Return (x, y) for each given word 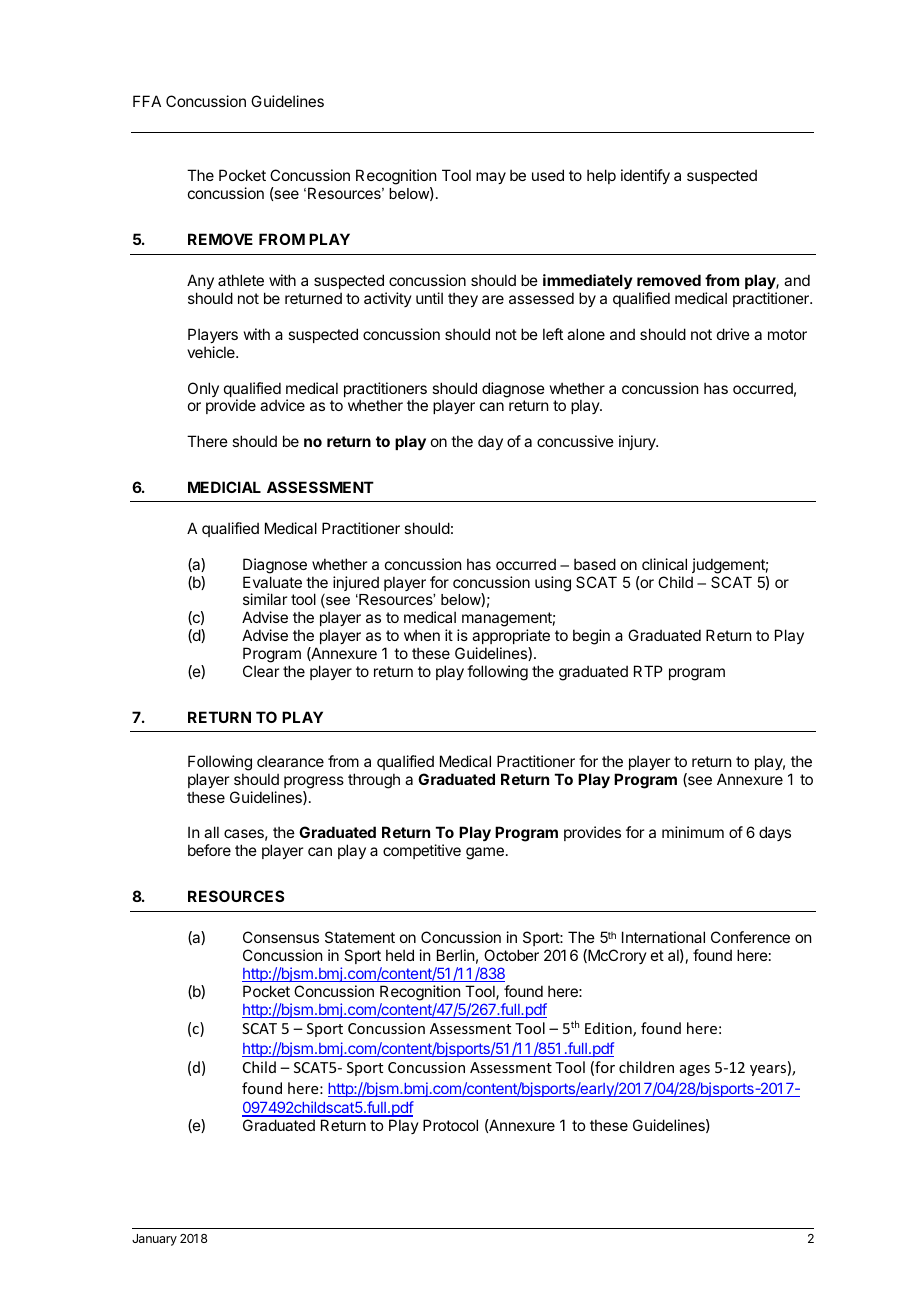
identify (645, 176)
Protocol (450, 1125)
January (154, 1240)
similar (265, 599)
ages (695, 1070)
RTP (648, 671)
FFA (147, 101)
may (491, 178)
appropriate (511, 636)
